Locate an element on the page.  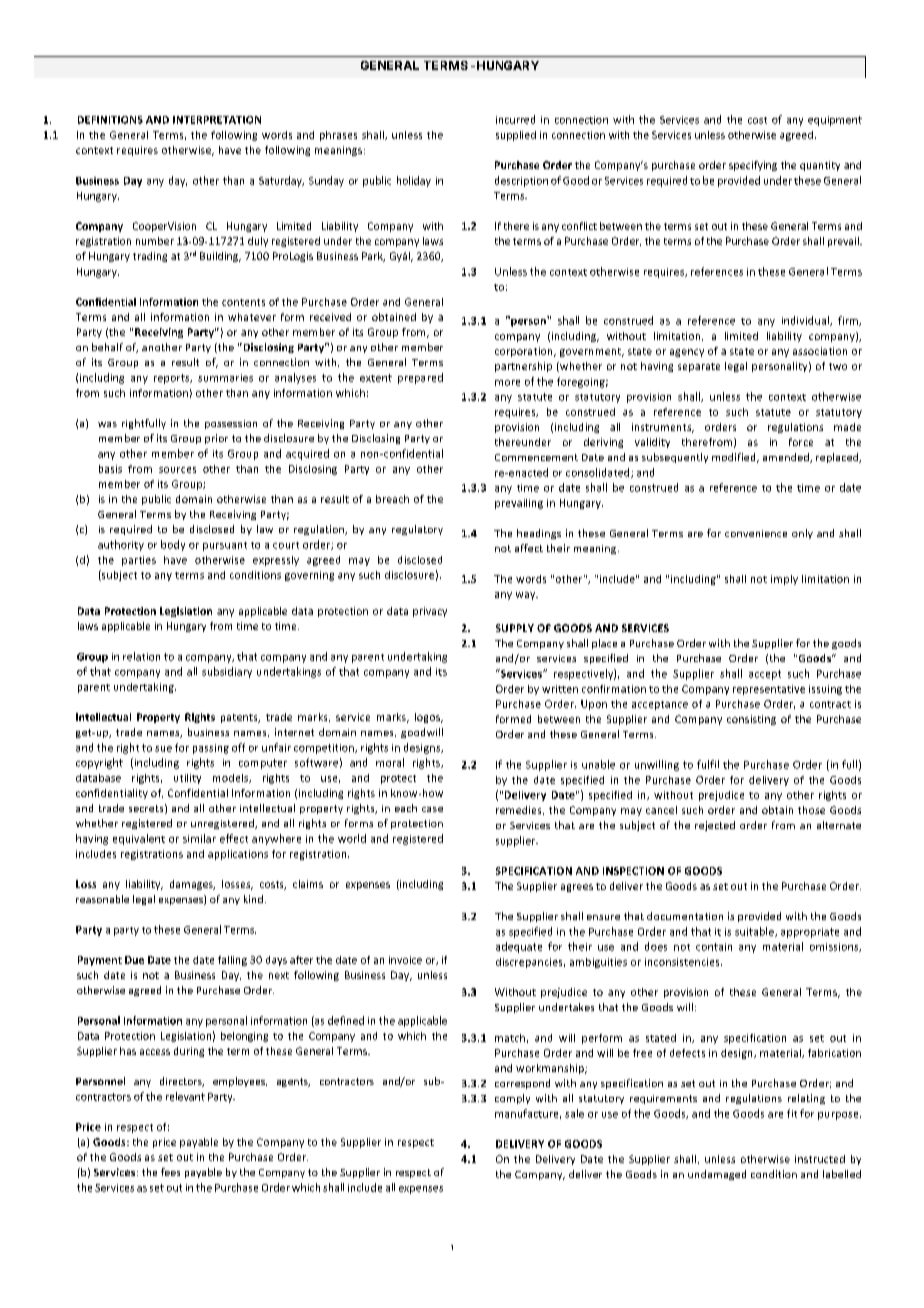
supplied is located at coordinates (516, 136).
